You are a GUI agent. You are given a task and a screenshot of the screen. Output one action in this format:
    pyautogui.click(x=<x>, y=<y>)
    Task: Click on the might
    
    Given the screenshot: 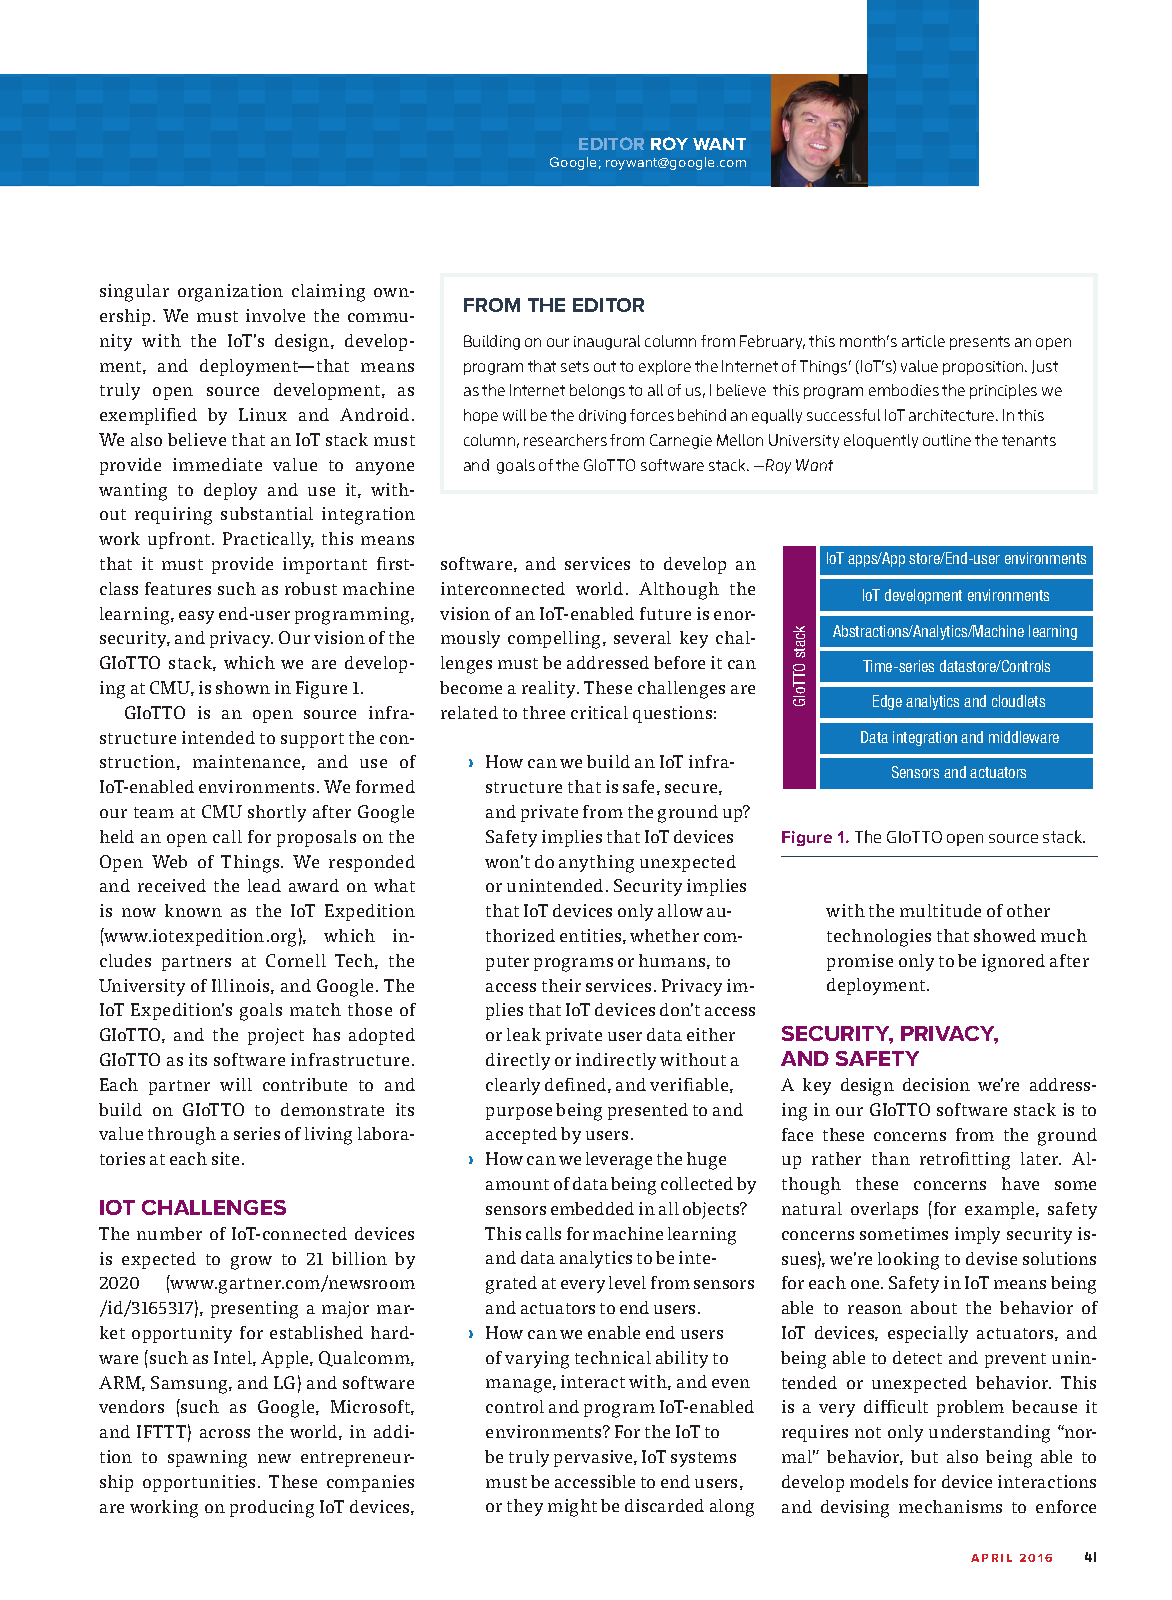 What is the action you would take?
    pyautogui.click(x=572, y=1508)
